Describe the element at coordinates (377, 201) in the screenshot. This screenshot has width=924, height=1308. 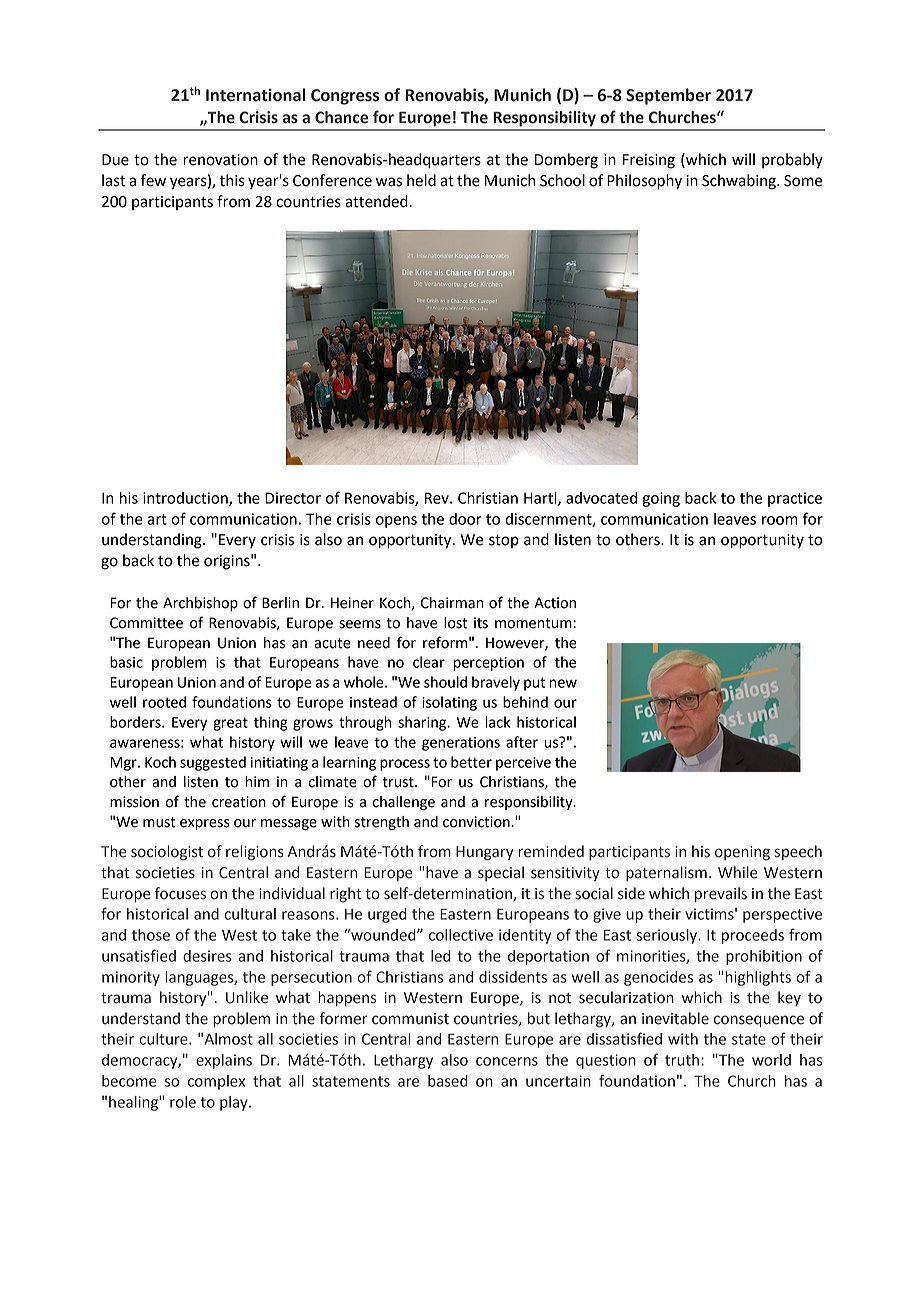
I see `attended` at that location.
